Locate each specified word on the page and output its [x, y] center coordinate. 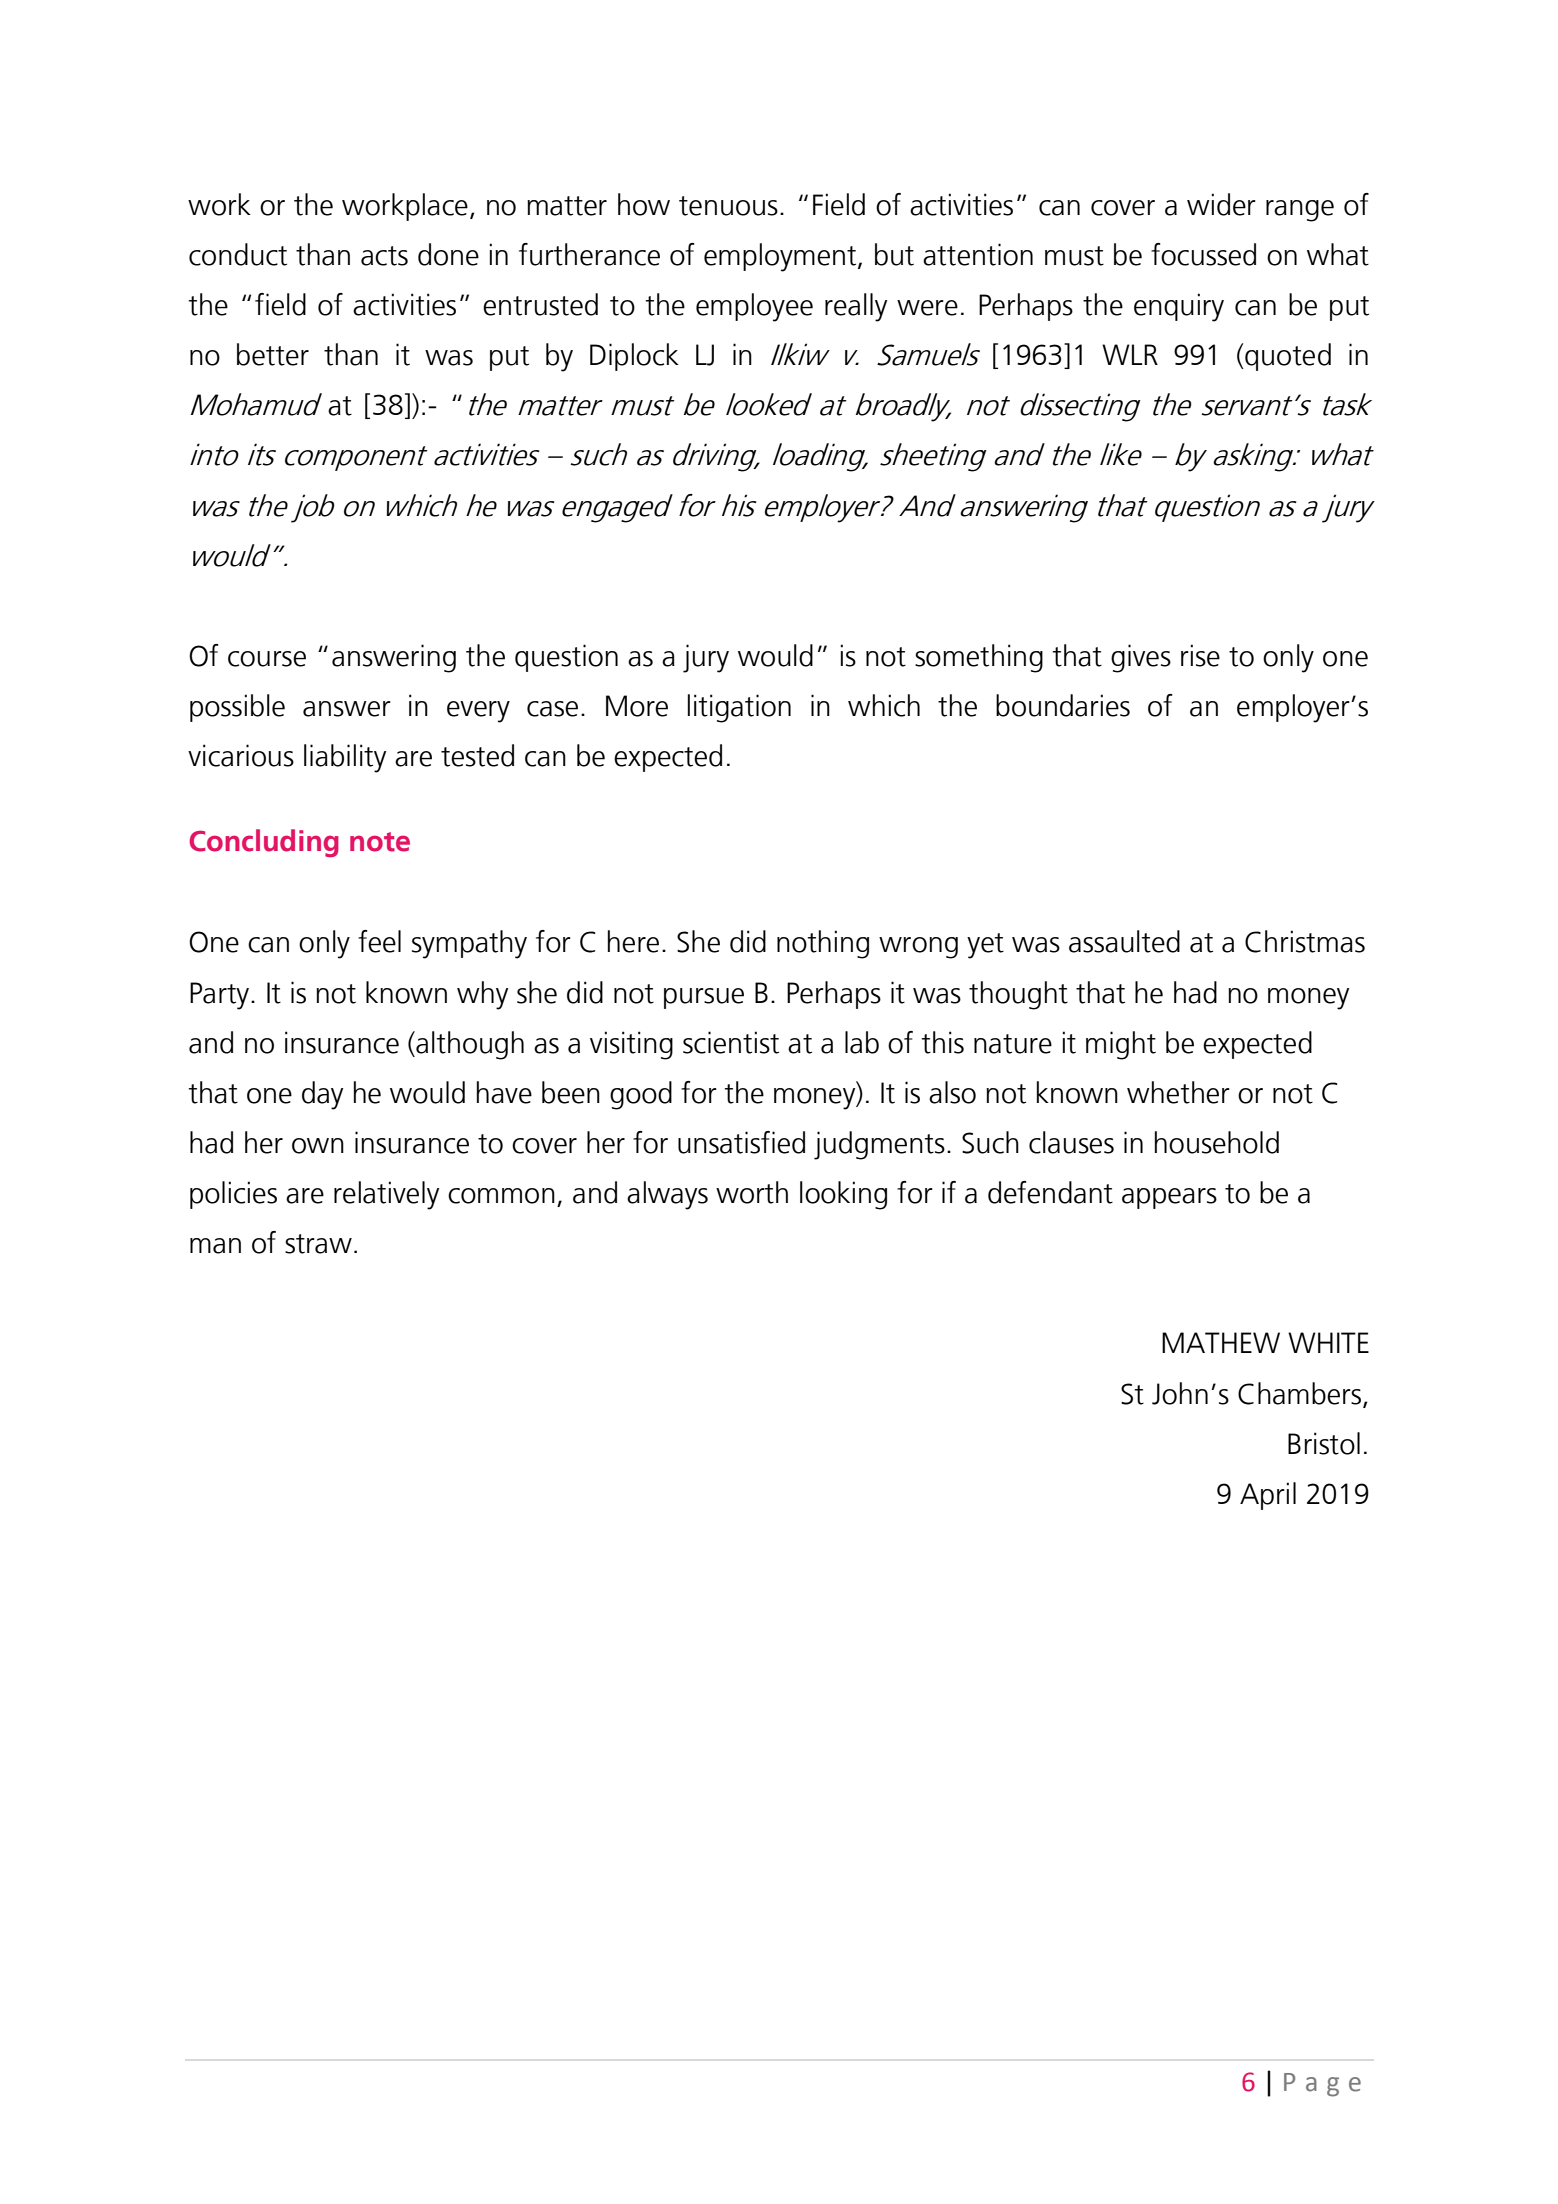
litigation [739, 708]
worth [752, 1192]
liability [345, 758]
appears [1169, 1198]
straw [318, 1244]
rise [1200, 655]
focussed [1203, 254]
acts [384, 256]
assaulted [1124, 941]
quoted [1287, 357]
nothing [823, 944]
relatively [386, 1195]
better [273, 354]
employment [781, 257]
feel [379, 941]
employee [754, 307]
